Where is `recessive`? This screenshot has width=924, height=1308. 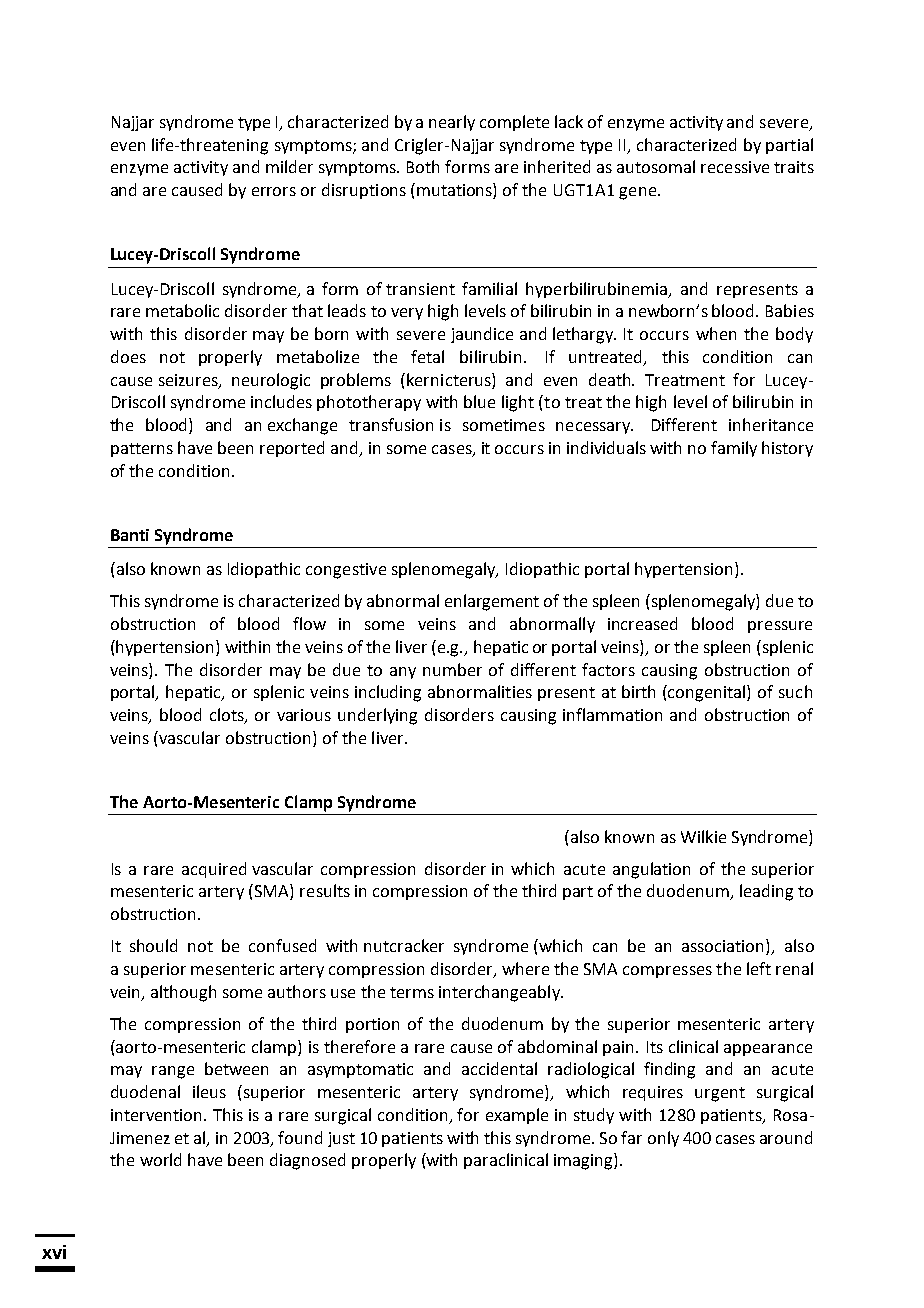
recessive is located at coordinates (735, 167).
